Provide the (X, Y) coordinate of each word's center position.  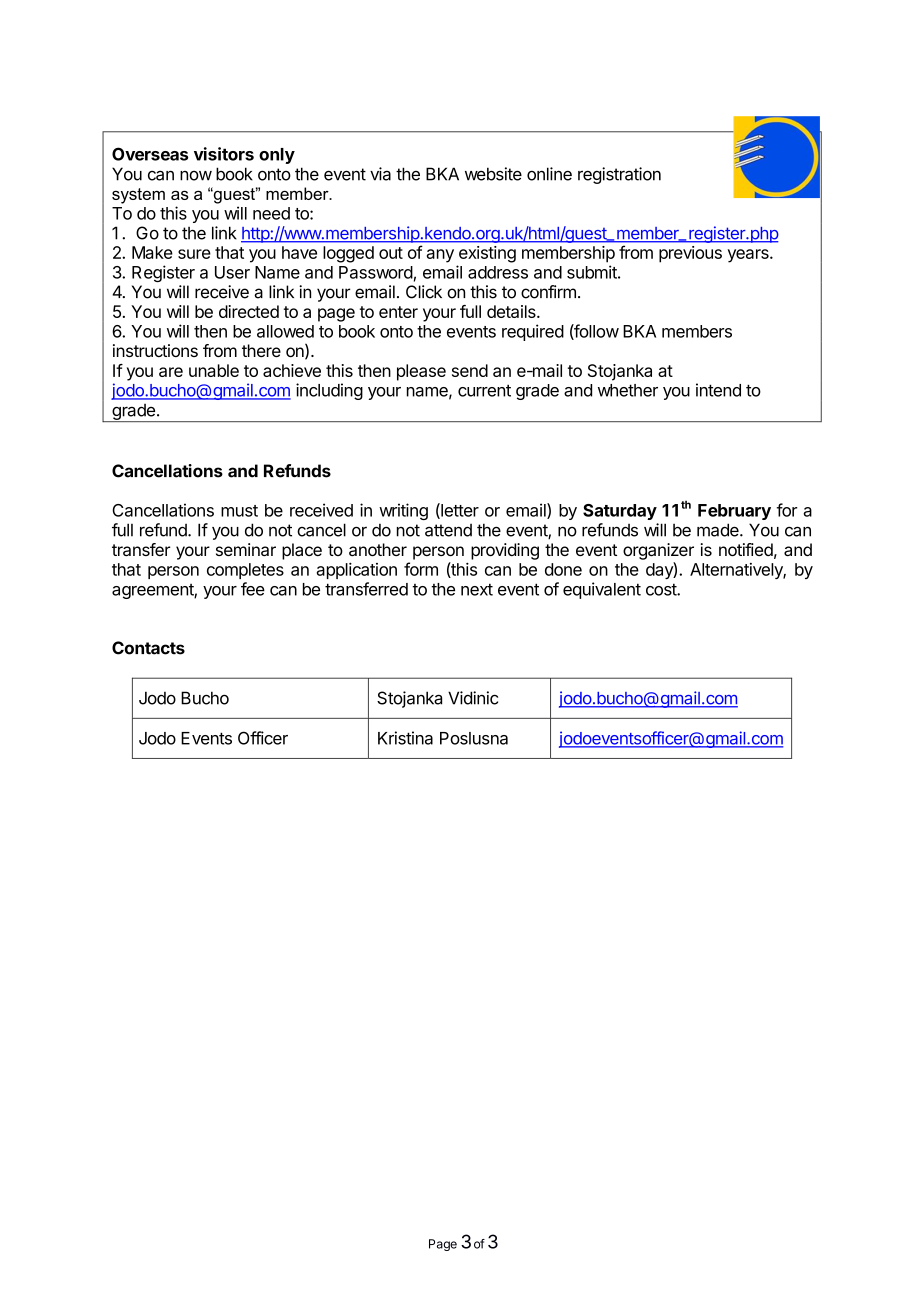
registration (619, 175)
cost (662, 589)
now (196, 176)
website (493, 174)
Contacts (148, 648)
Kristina (405, 738)
